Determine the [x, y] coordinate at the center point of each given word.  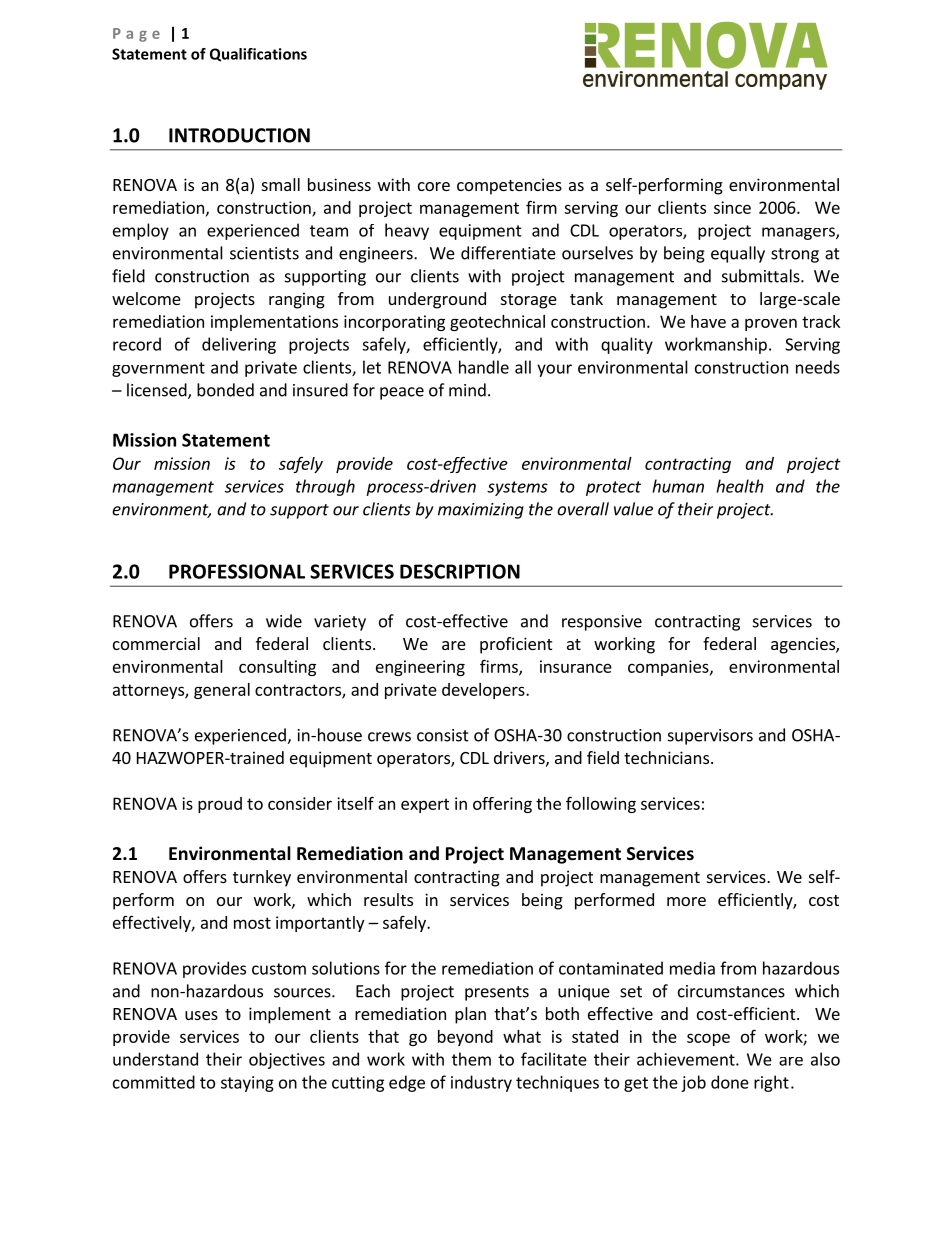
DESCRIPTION [460, 571]
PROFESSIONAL [237, 571]
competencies [509, 186]
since [732, 207]
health [740, 486]
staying [247, 1084]
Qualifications [258, 55]
